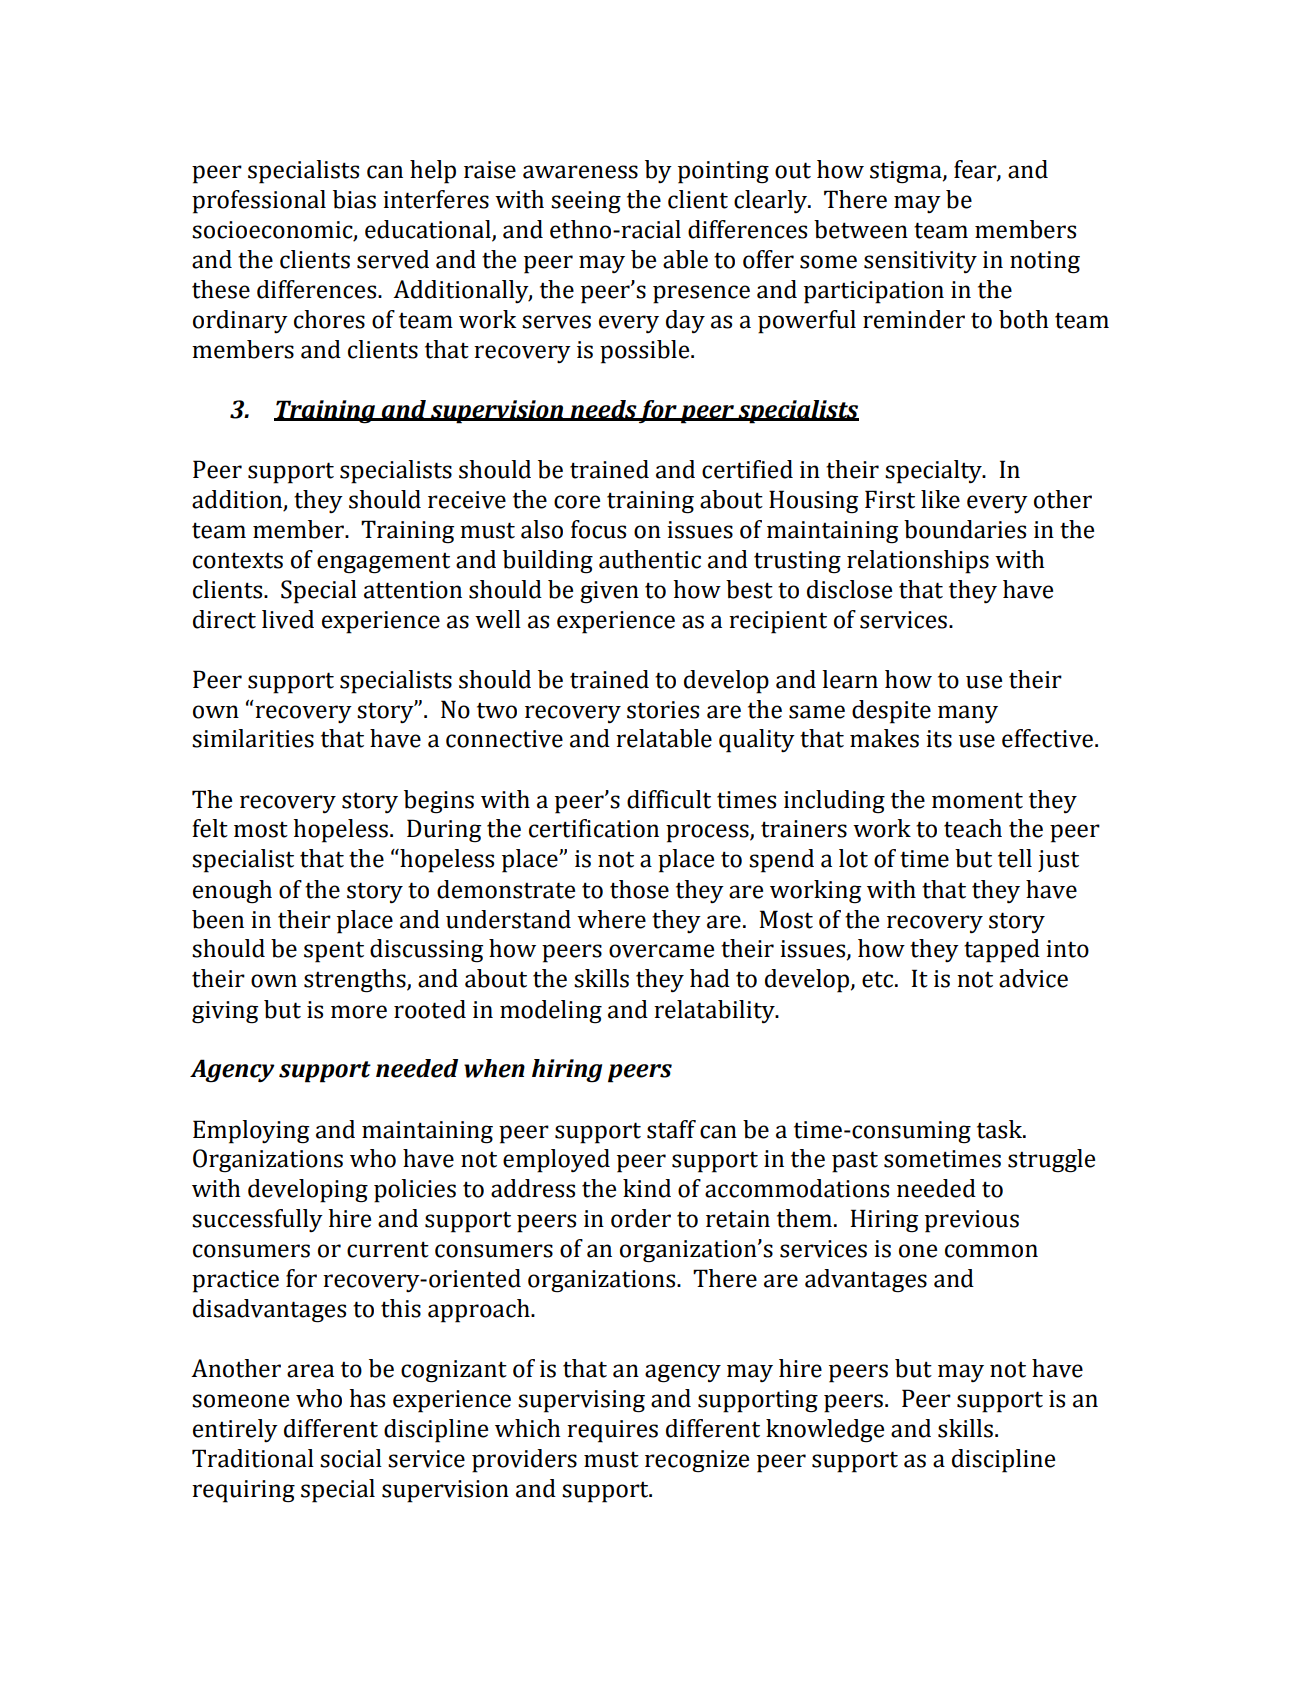 The width and height of the screenshot is (1304, 1688). I want to click on engagement, so click(383, 563).
